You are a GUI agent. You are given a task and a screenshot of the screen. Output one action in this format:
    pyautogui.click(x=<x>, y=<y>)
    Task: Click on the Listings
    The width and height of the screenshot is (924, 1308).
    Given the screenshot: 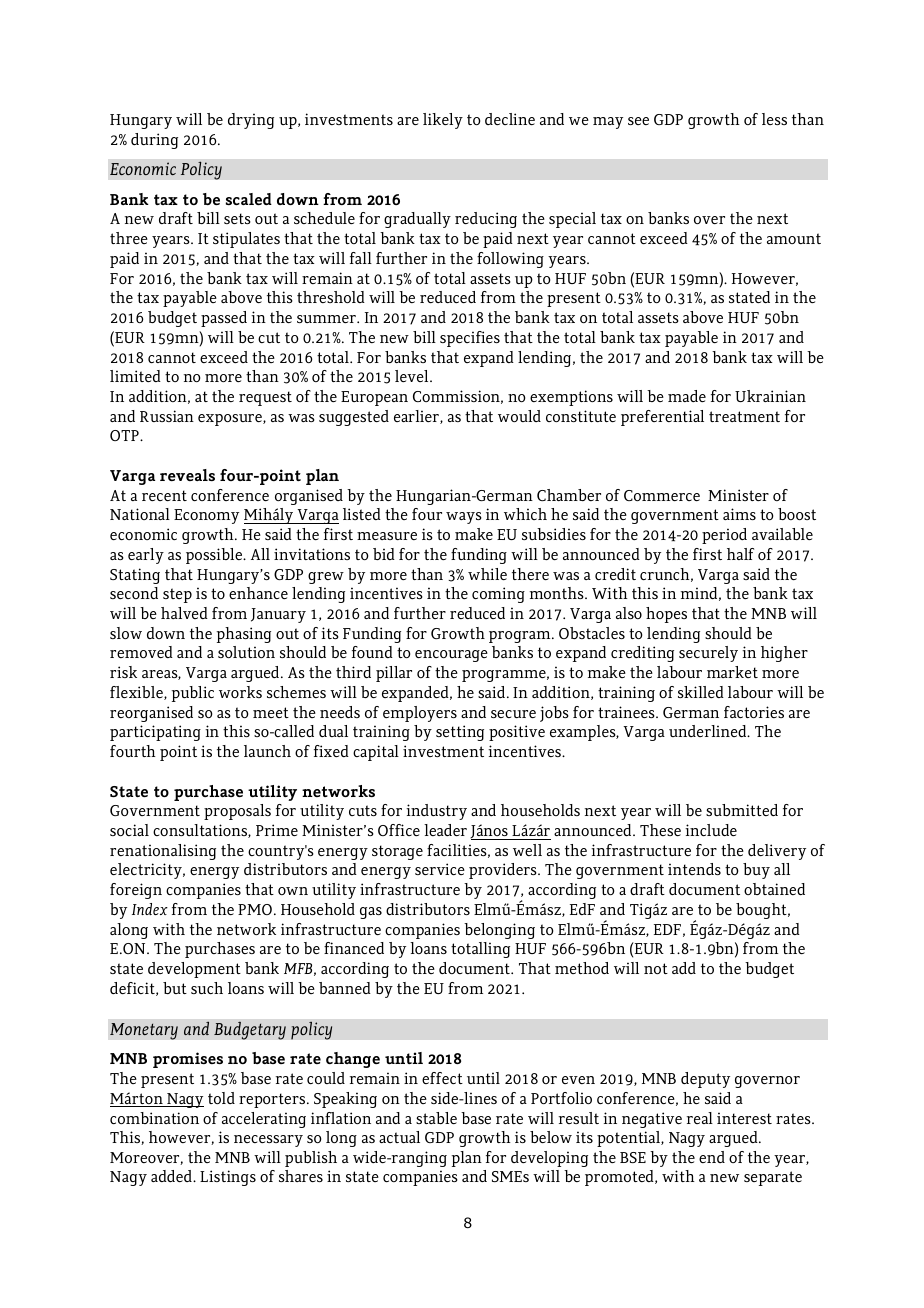 What is the action you would take?
    pyautogui.click(x=228, y=1178)
